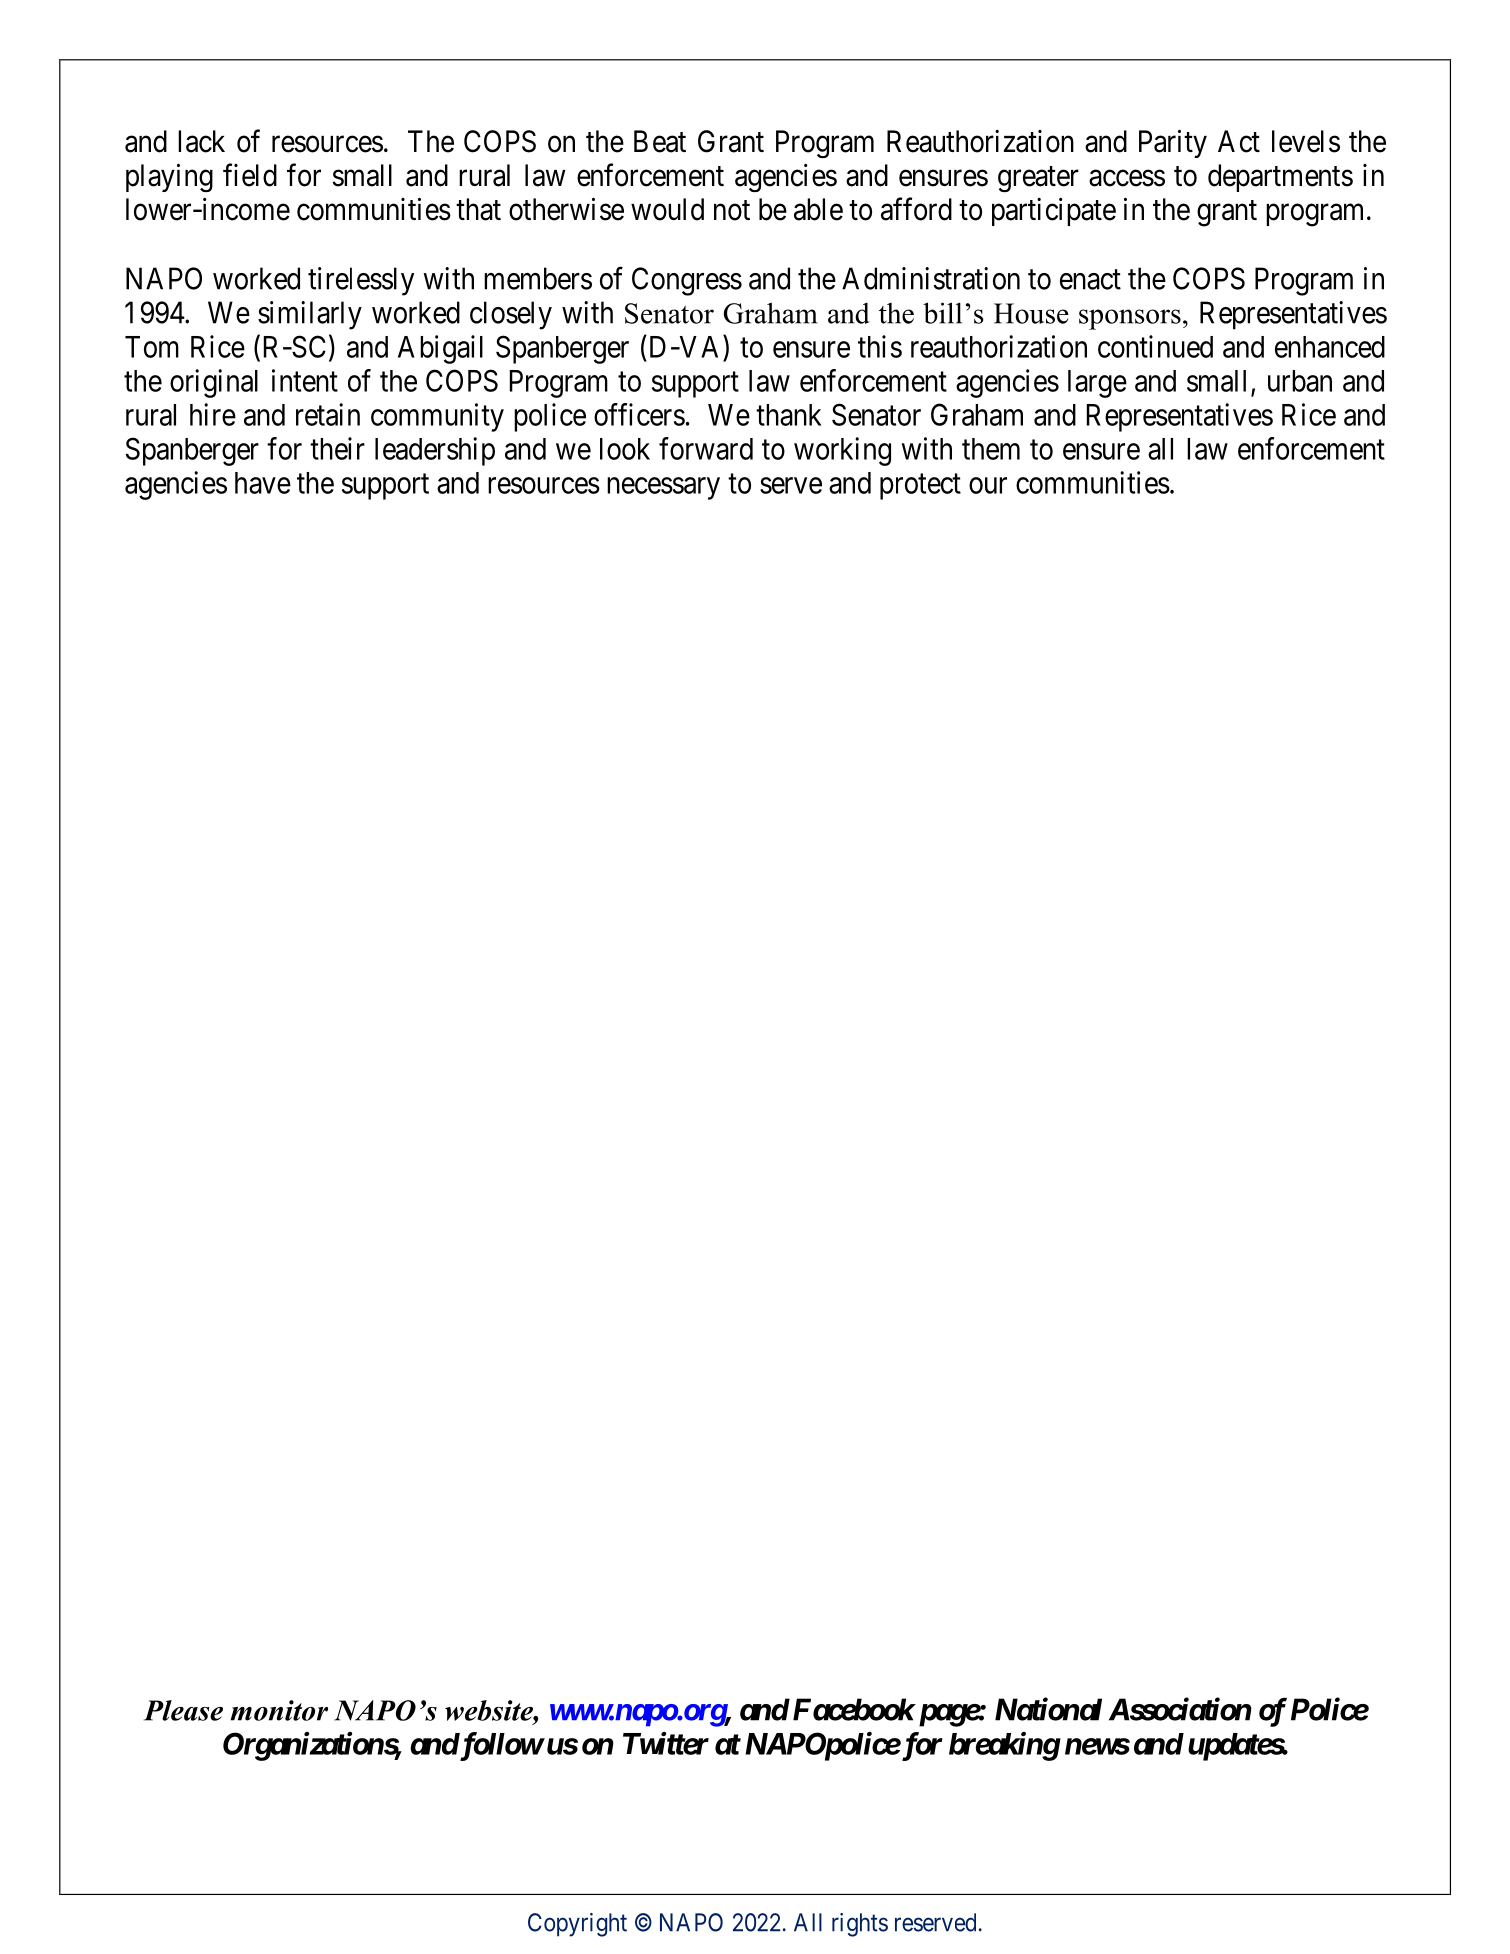 The image size is (1510, 1954). Describe the element at coordinates (183, 1710) in the screenshot. I see `Please` at that location.
